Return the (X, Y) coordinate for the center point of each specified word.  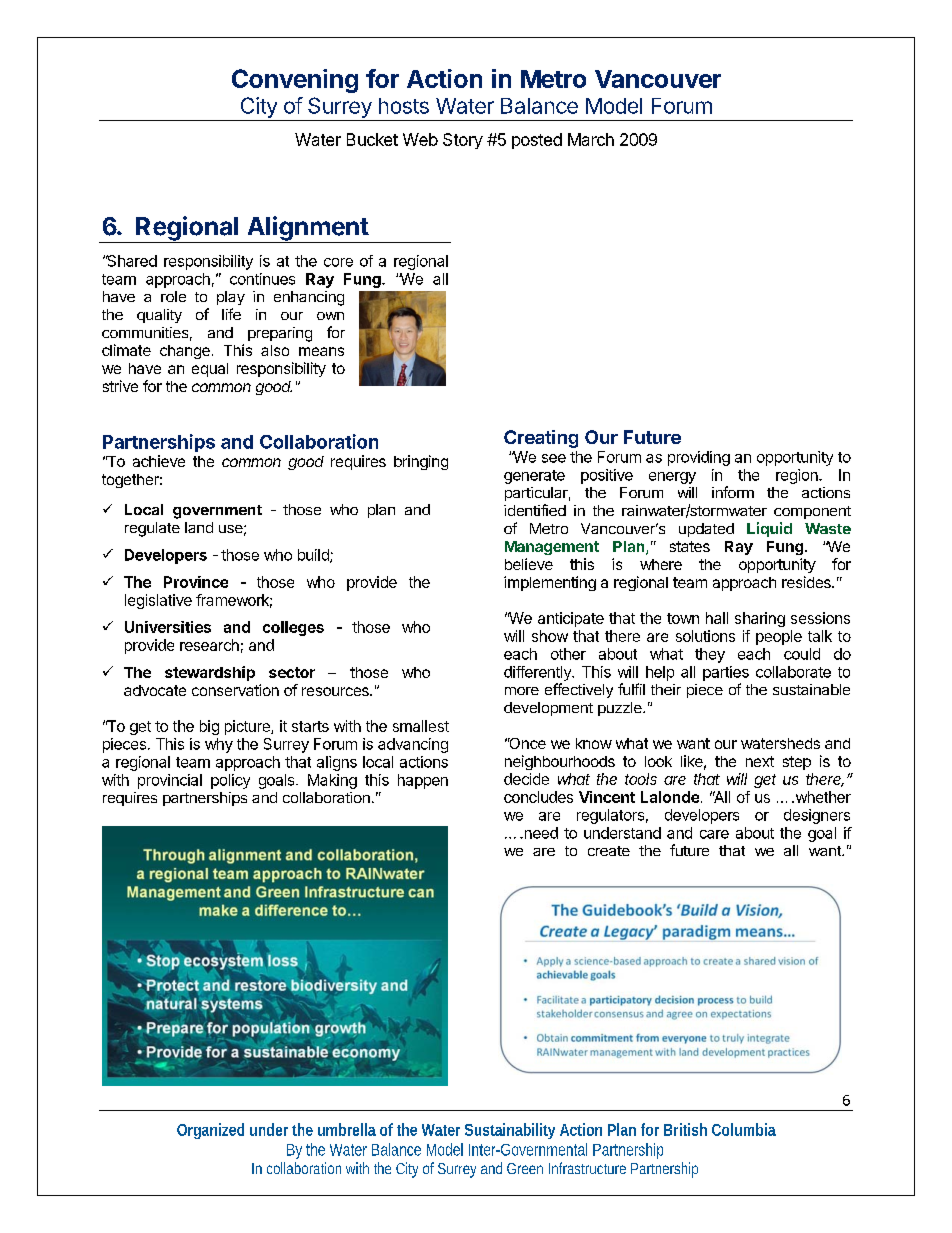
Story (463, 141)
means (321, 351)
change (185, 352)
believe (529, 564)
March (591, 139)
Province (196, 582)
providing (699, 458)
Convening (295, 81)
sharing (760, 619)
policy (230, 781)
